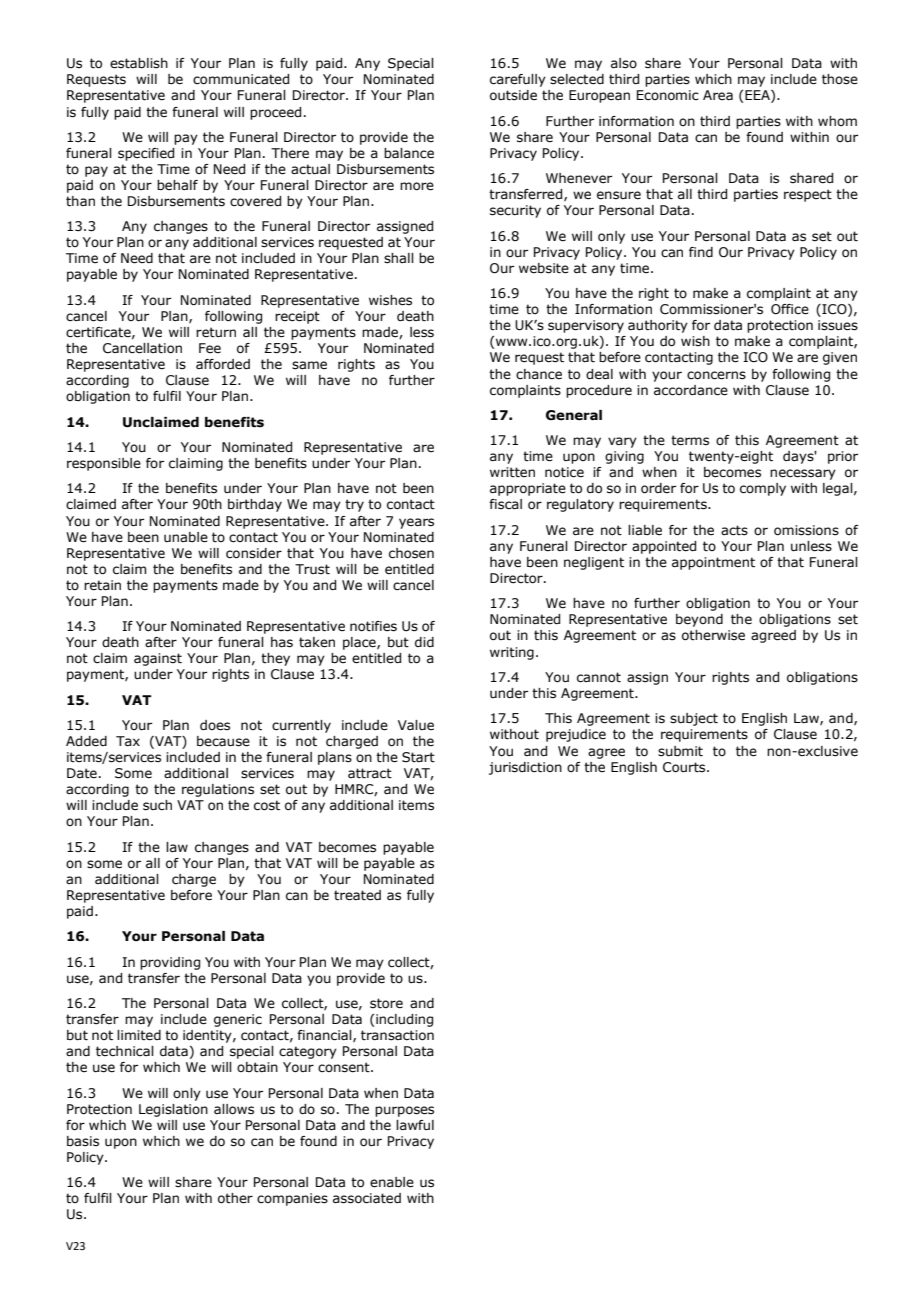 The width and height of the screenshot is (924, 1308). What do you see at coordinates (158, 659) in the screenshot?
I see `against` at bounding box center [158, 659].
